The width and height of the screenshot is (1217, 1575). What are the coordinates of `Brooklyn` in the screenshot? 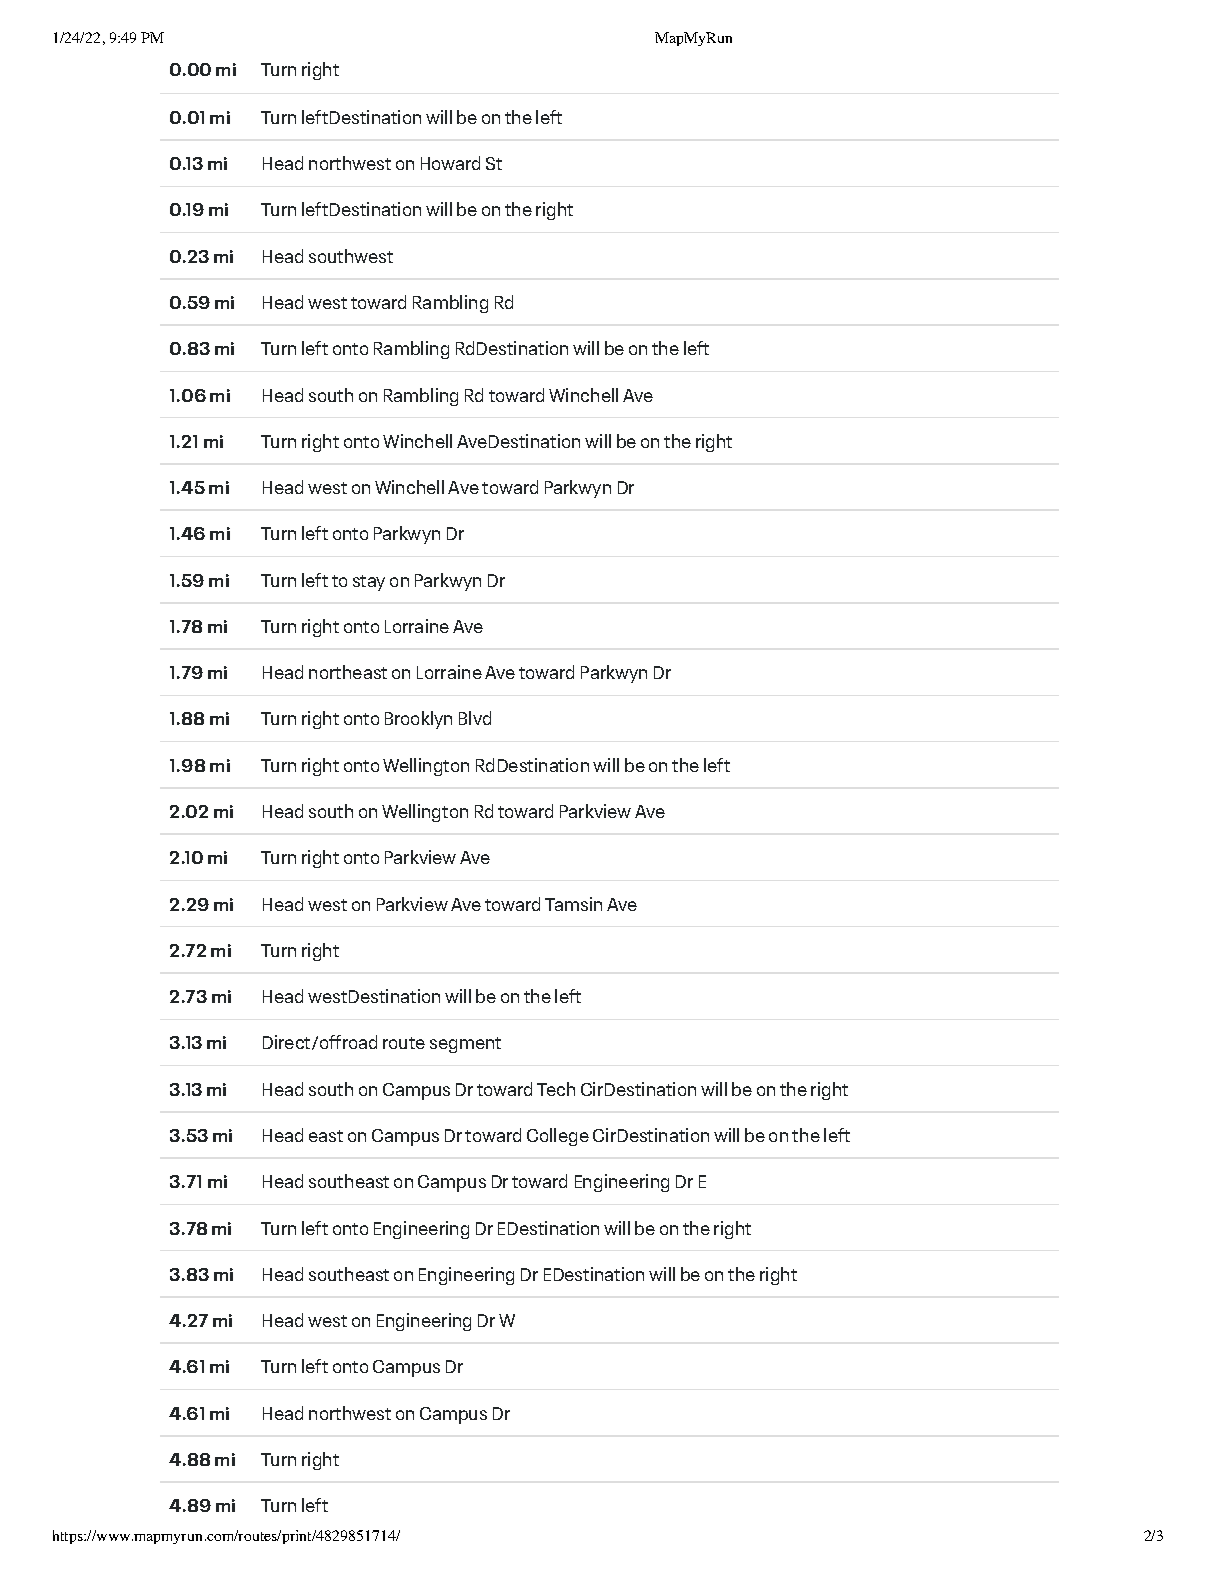 It's located at (418, 720).
